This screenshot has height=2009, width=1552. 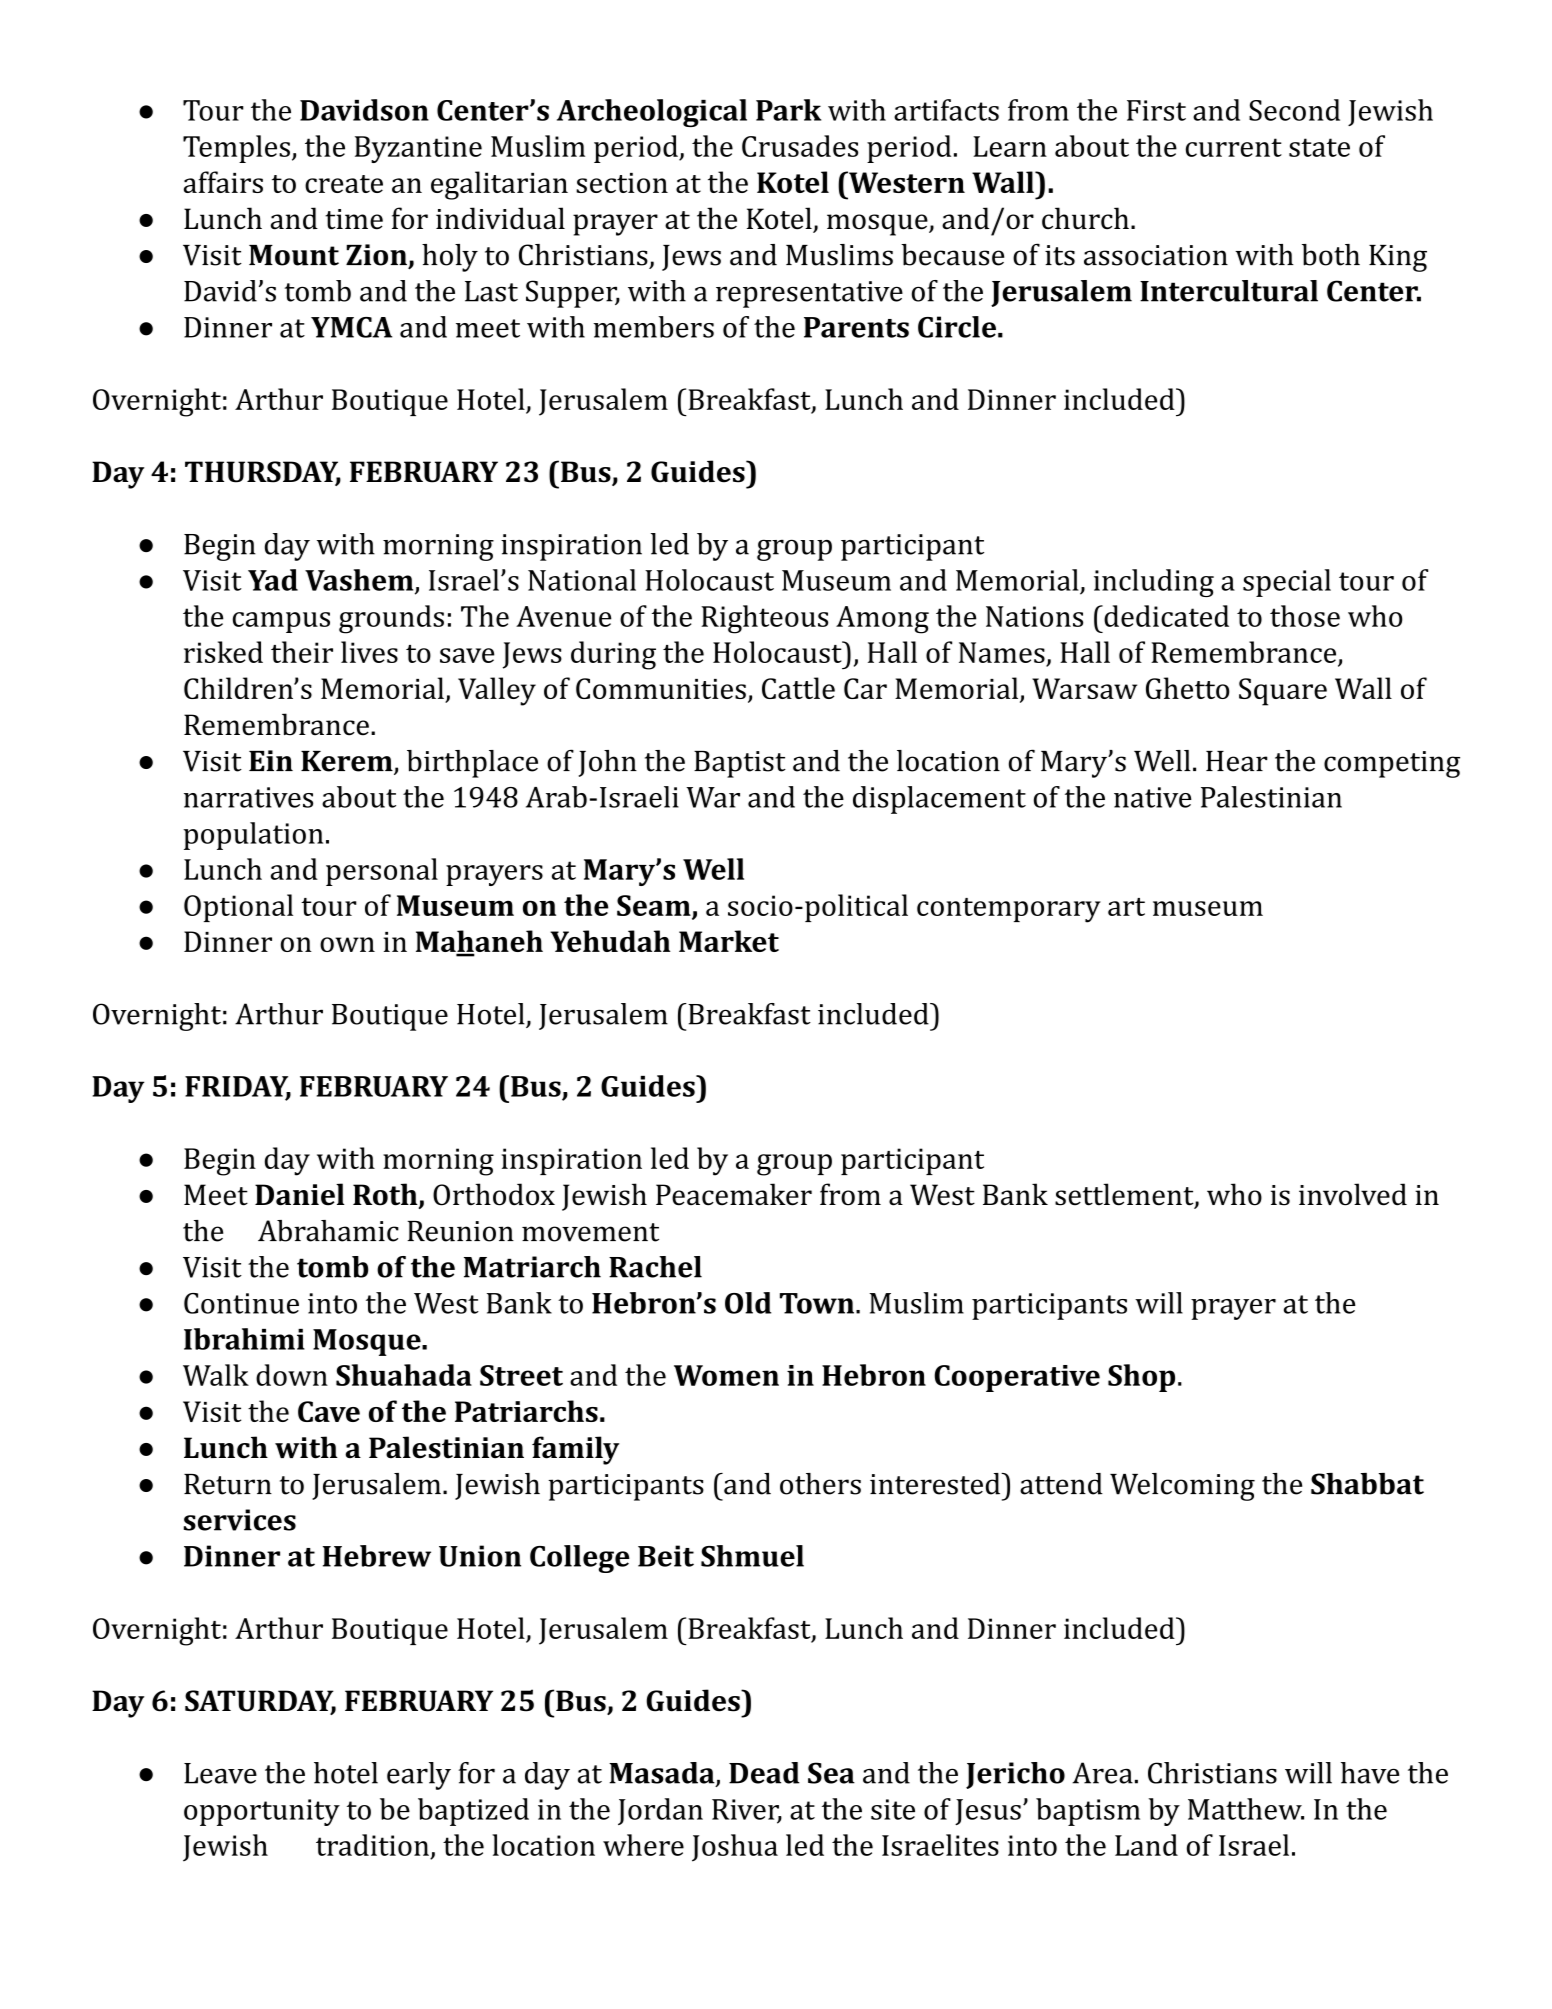 What do you see at coordinates (1009, 910) in the screenshot?
I see `contemporary` at bounding box center [1009, 910].
